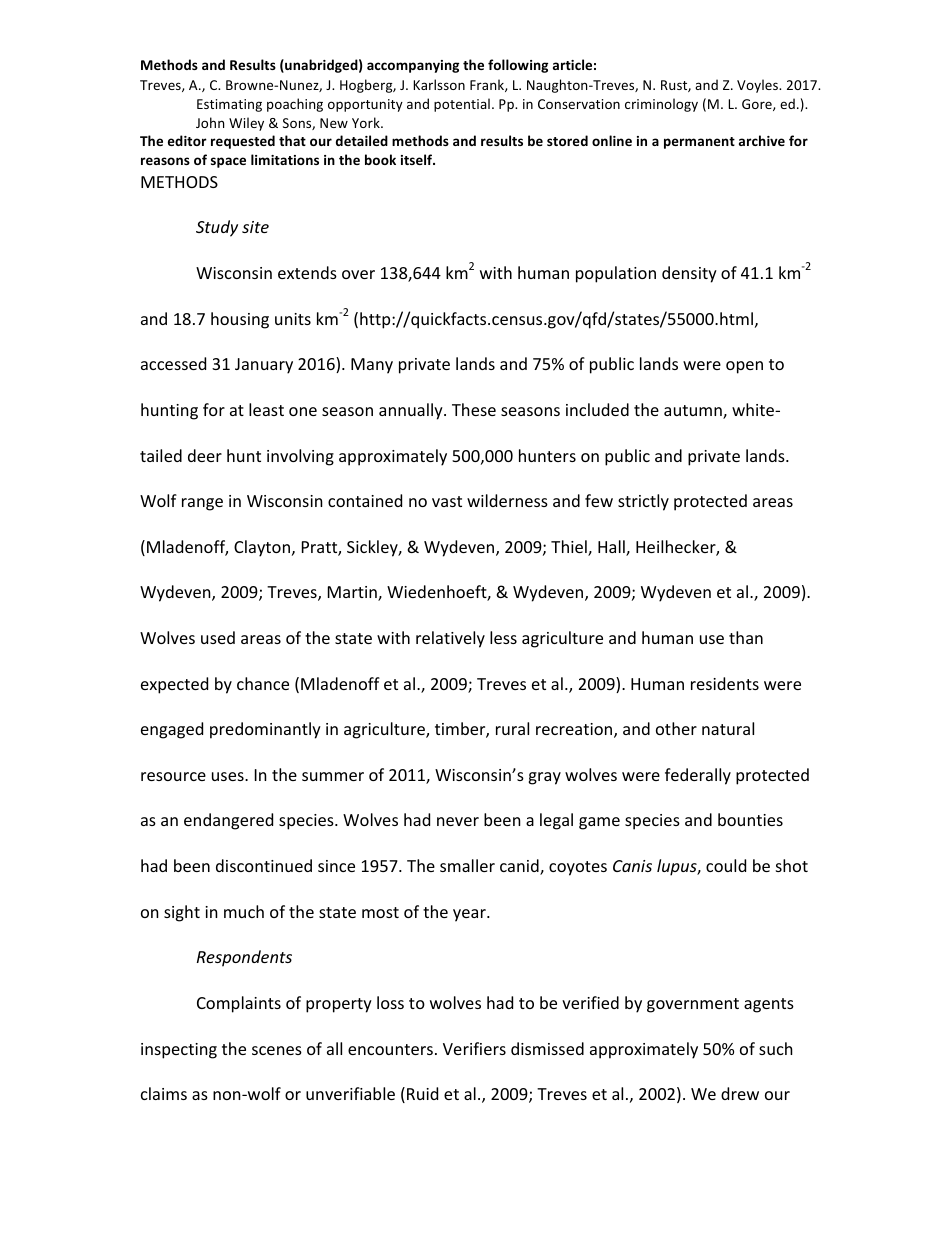  I want to click on Verifiers, so click(474, 1048).
